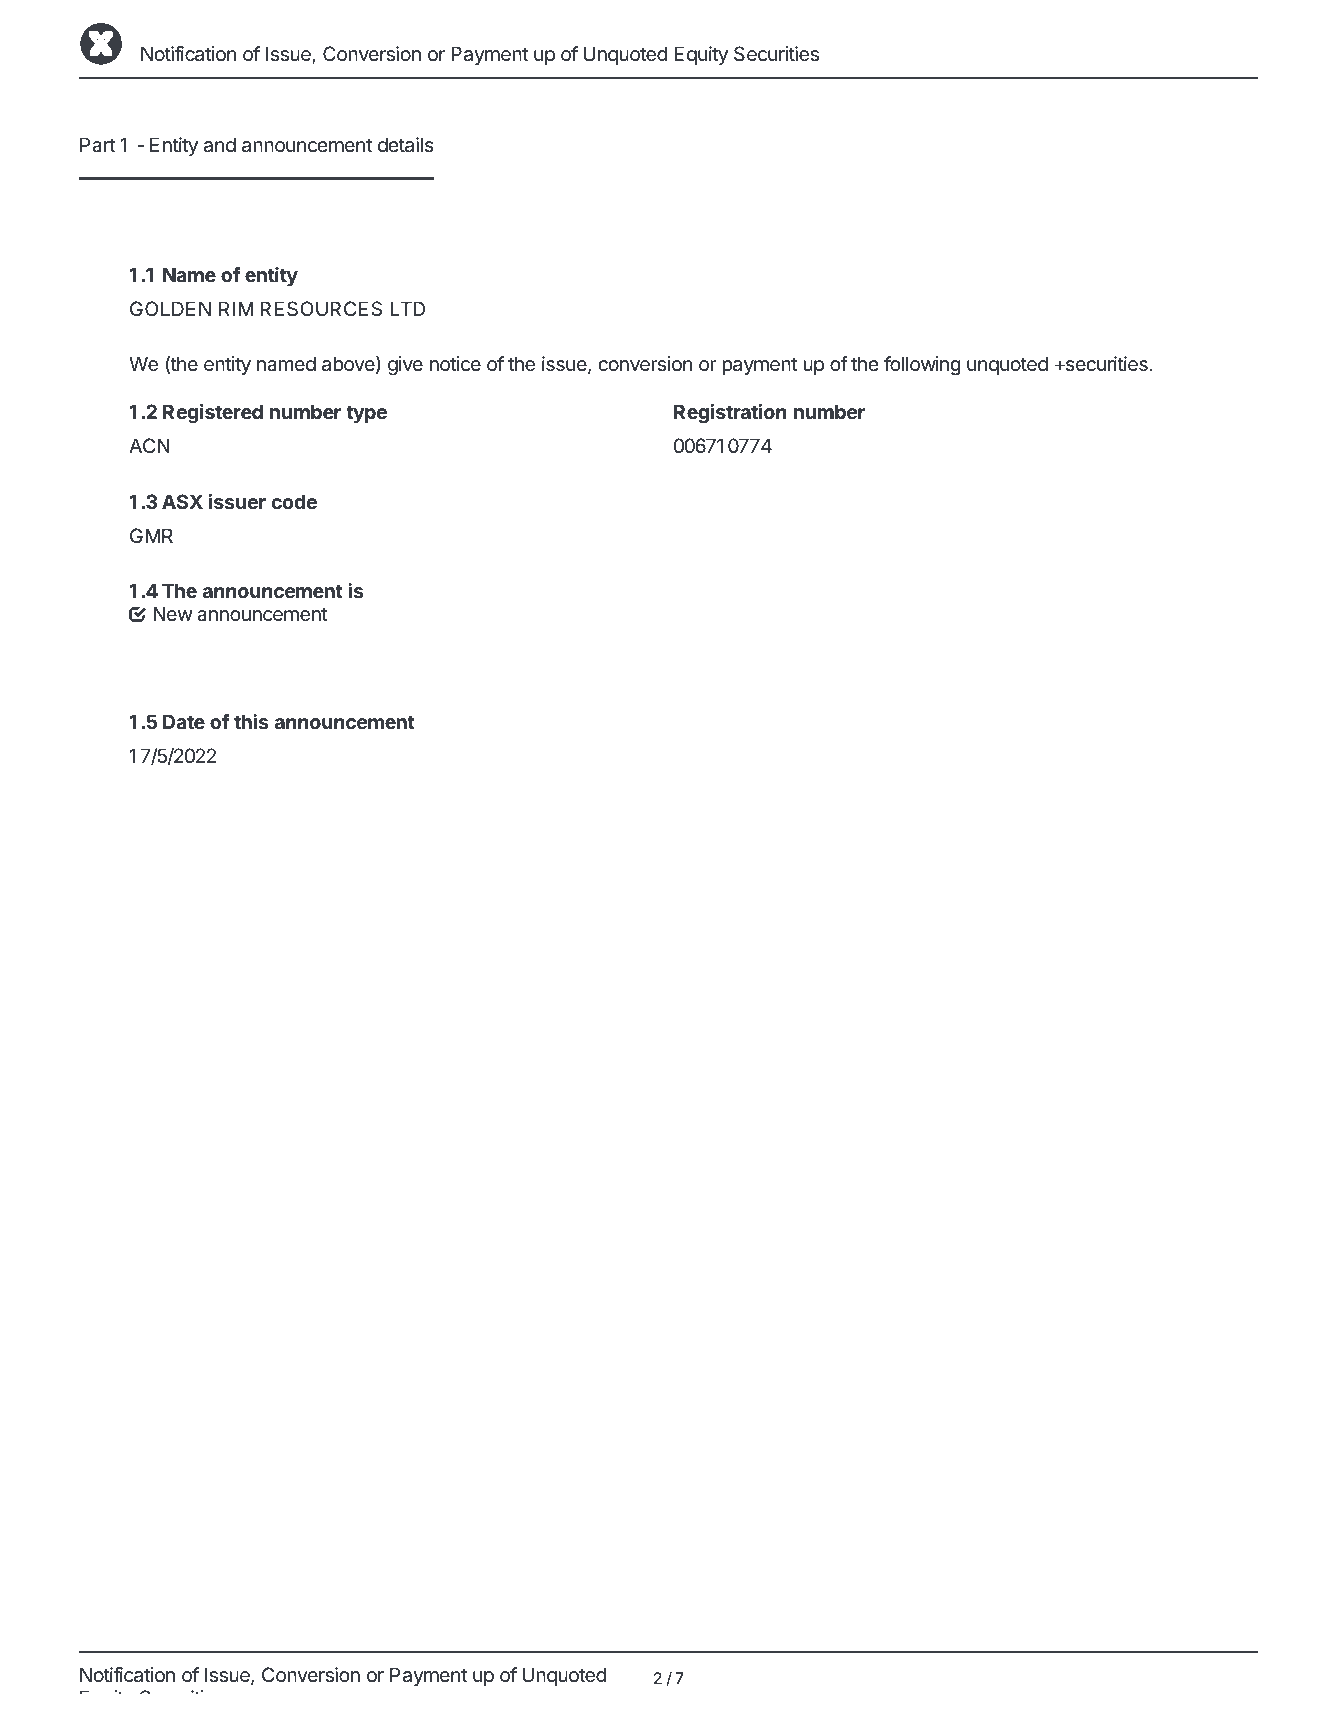 The width and height of the screenshot is (1337, 1730). I want to click on details, so click(406, 145).
